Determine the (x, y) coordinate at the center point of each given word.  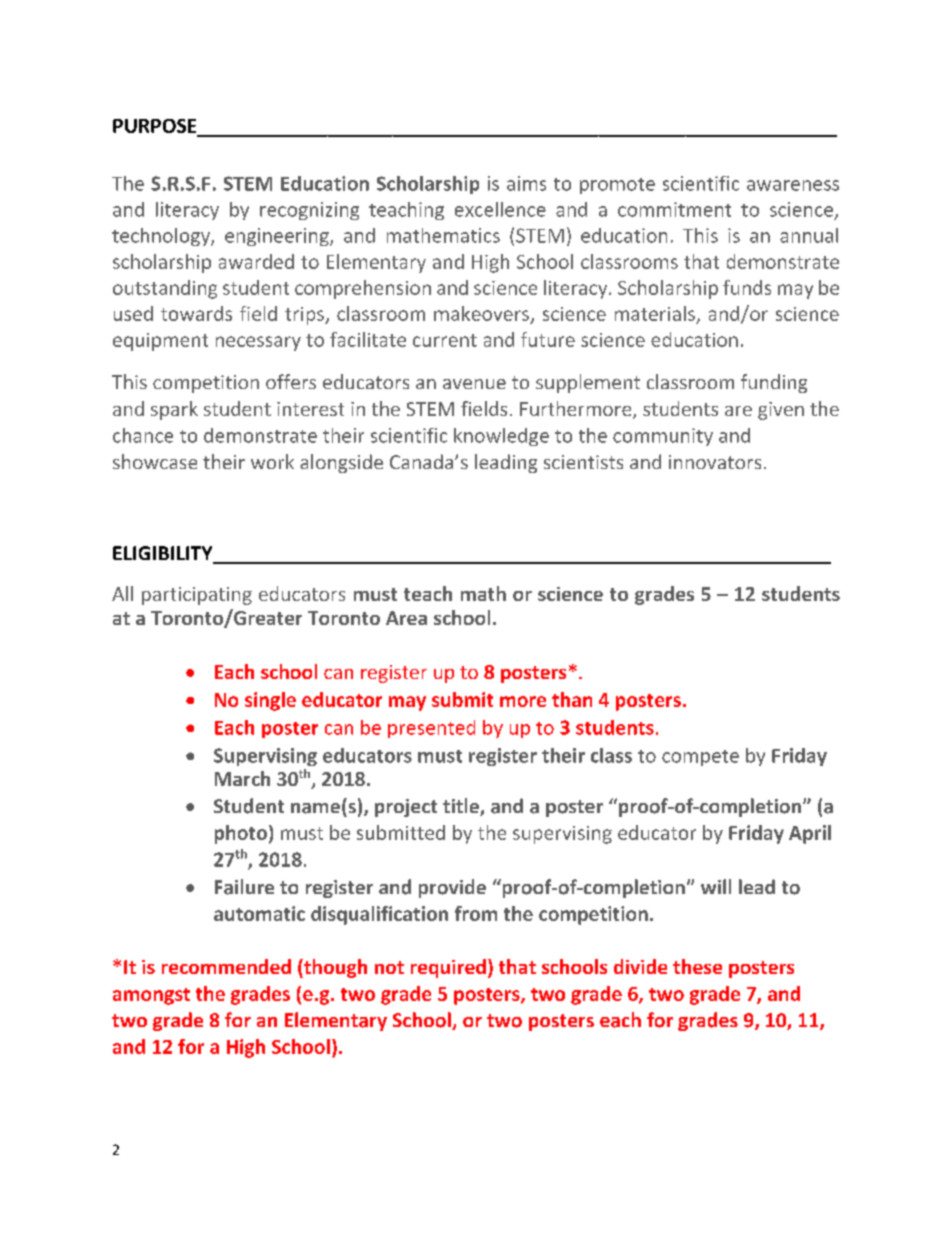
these (697, 966)
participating (197, 596)
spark (174, 410)
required (448, 968)
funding (774, 383)
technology (162, 237)
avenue (474, 384)
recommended (226, 966)
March (242, 778)
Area (406, 618)
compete (700, 758)
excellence (500, 209)
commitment (674, 209)
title (462, 807)
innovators (715, 462)
